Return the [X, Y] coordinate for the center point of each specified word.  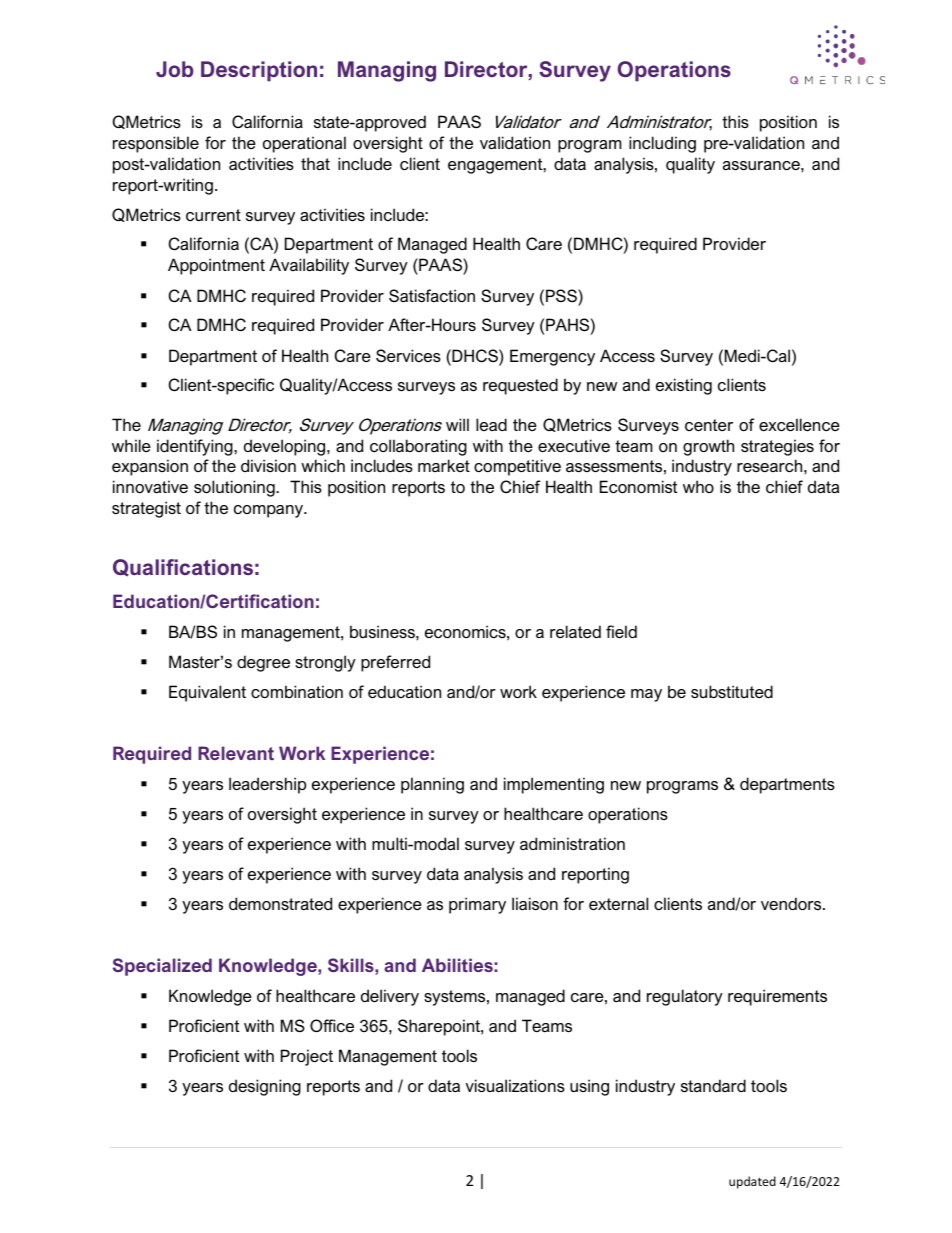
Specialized [162, 967]
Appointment [216, 266]
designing [265, 1087]
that [315, 163]
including [662, 144]
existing [684, 386]
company [270, 511]
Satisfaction [432, 295]
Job [175, 69]
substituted [732, 691]
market [444, 465]
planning [432, 785]
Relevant [236, 753]
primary [477, 905]
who [698, 486]
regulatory [685, 997]
